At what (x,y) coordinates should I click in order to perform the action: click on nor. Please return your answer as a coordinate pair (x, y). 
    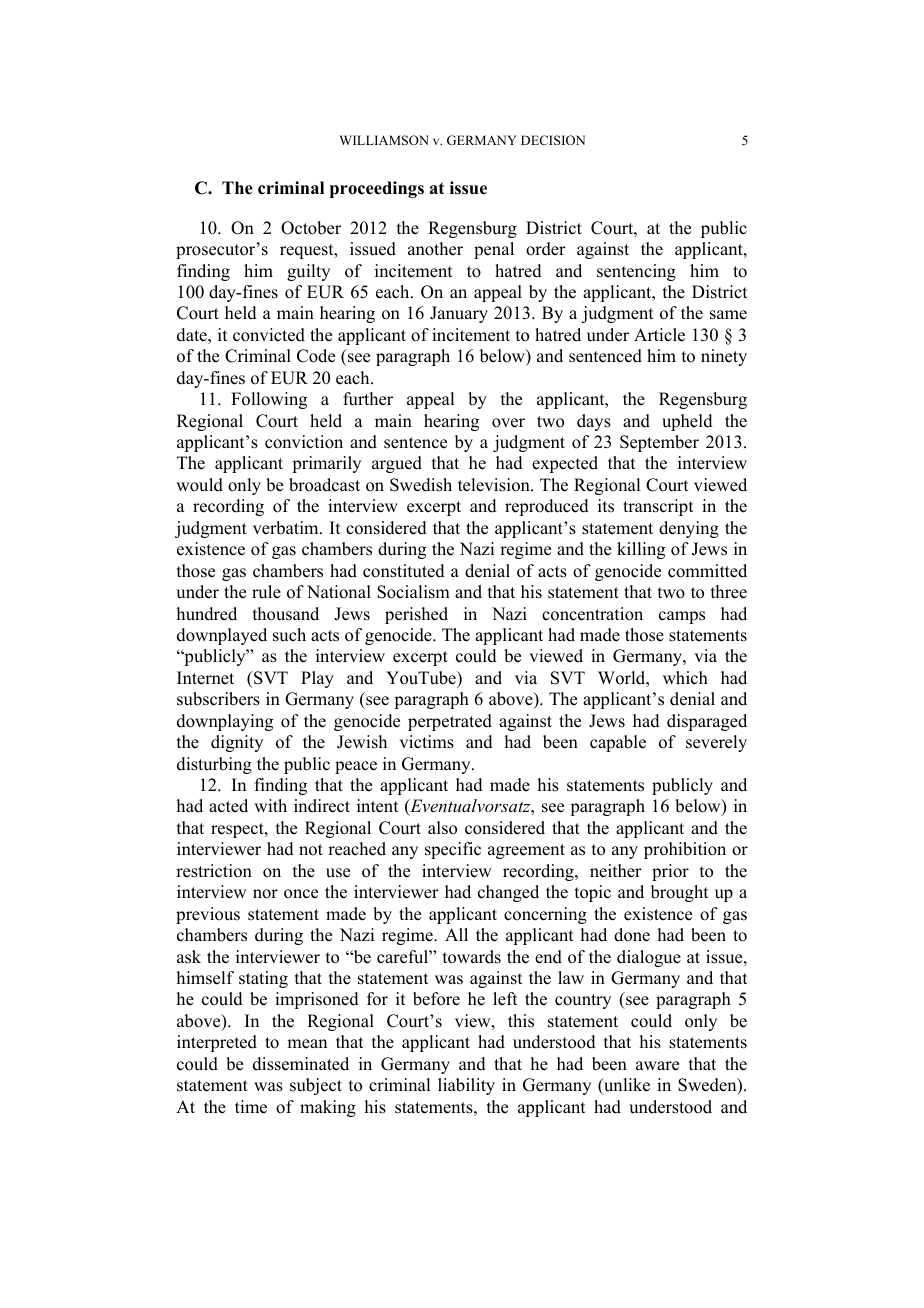
    Looking at the image, I should click on (265, 894).
